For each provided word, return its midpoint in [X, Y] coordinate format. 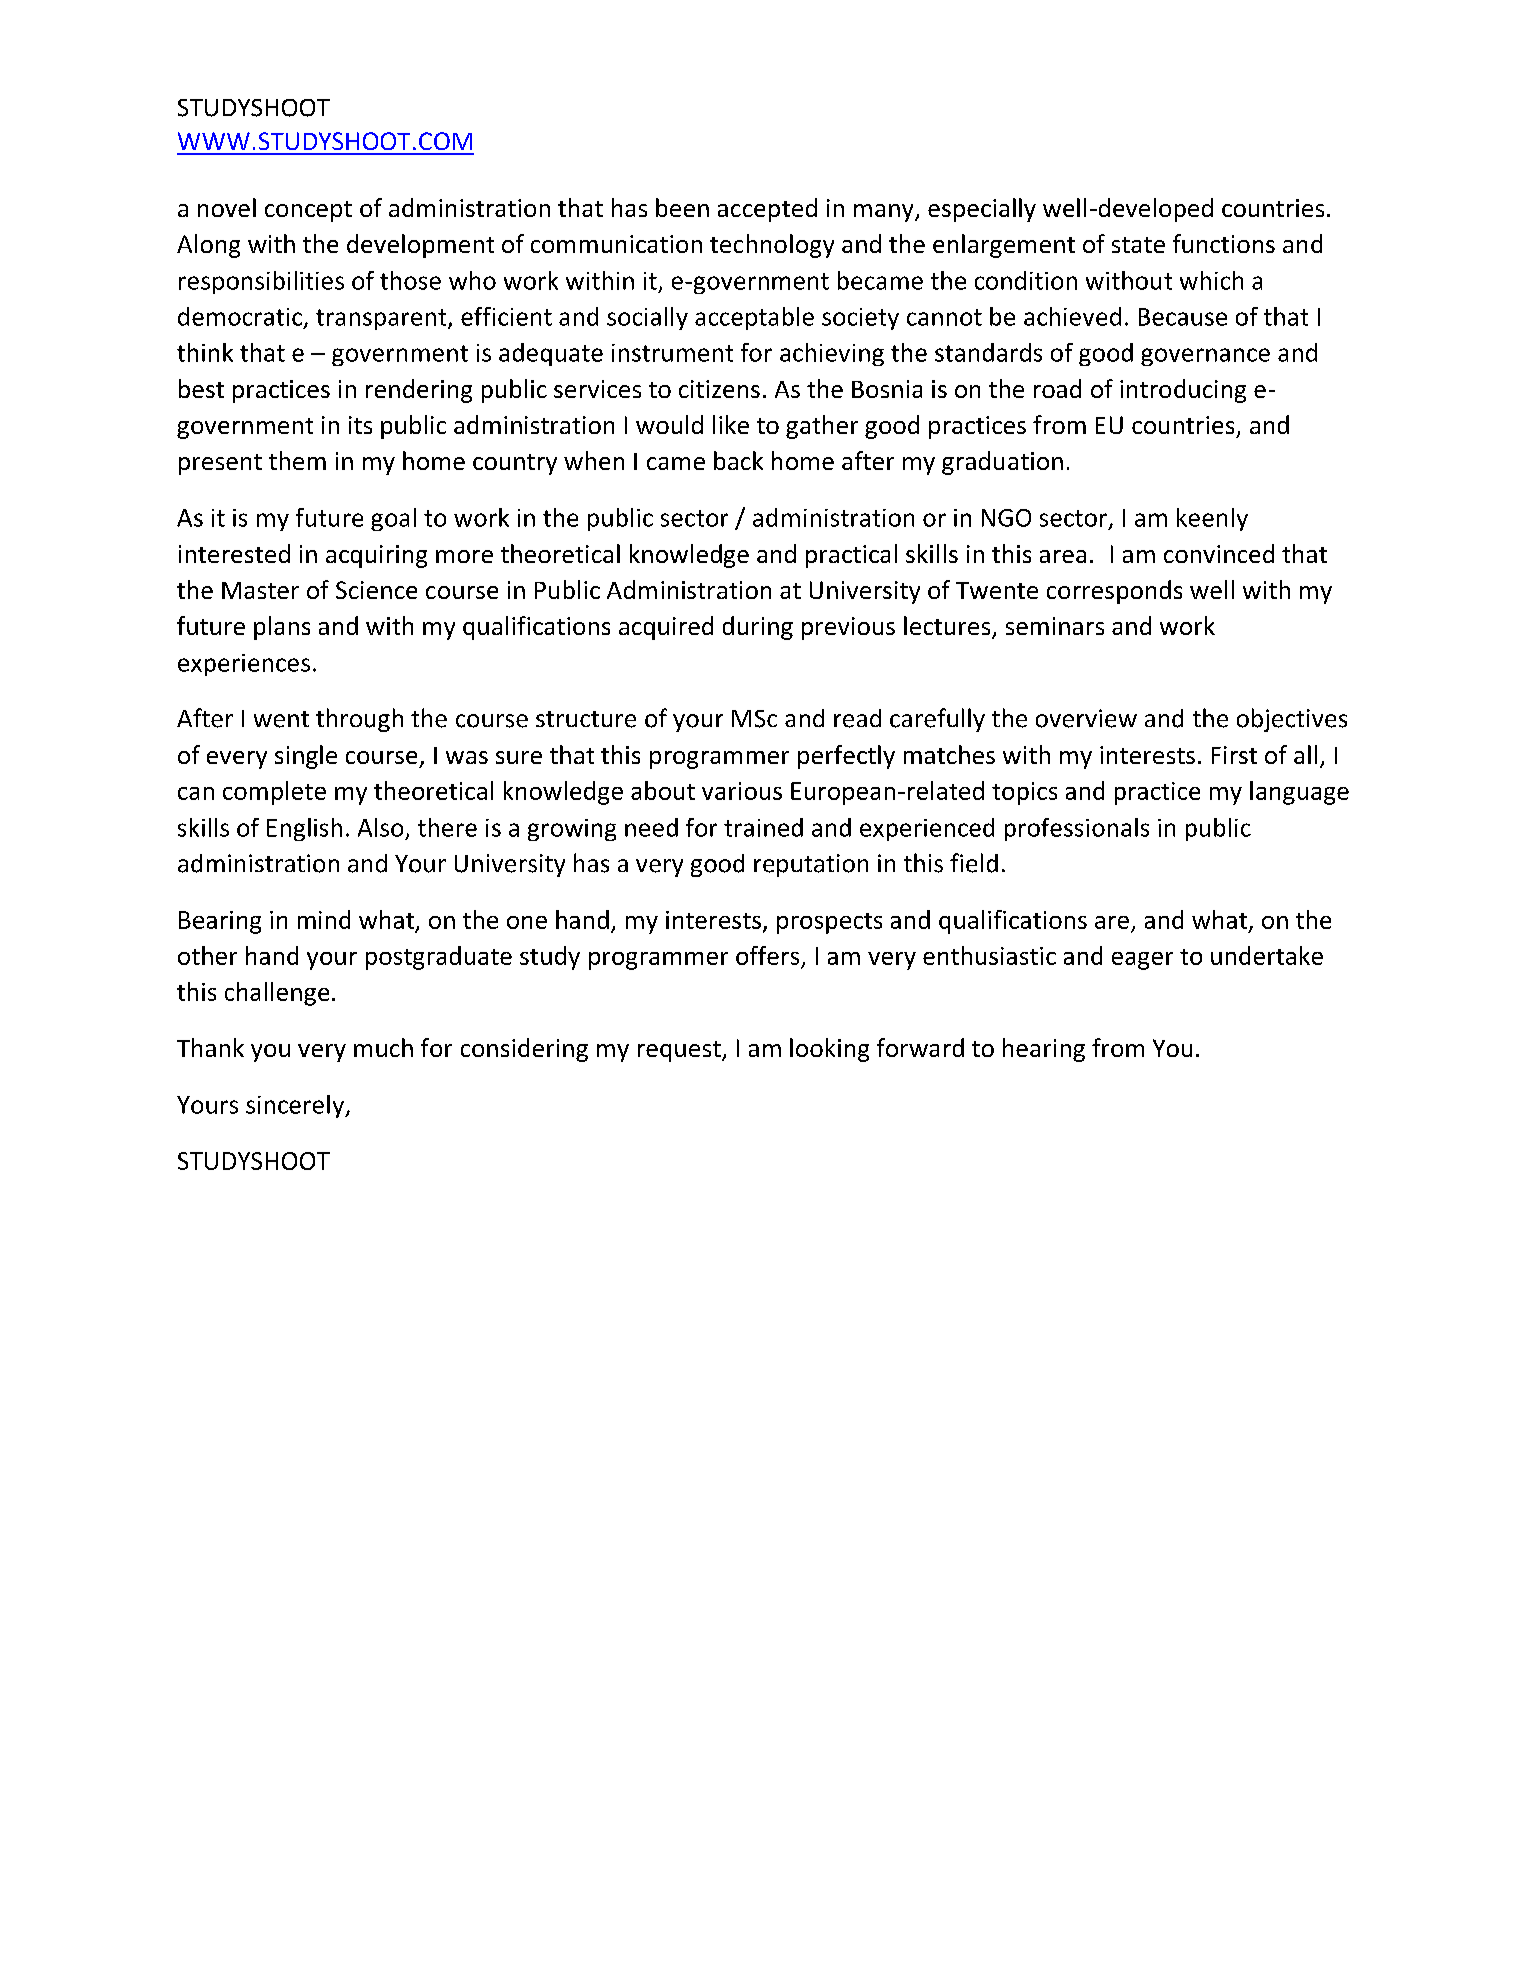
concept [308, 211]
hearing [1044, 1050]
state [1138, 245]
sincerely [296, 1106]
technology [772, 246]
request [680, 1051]
